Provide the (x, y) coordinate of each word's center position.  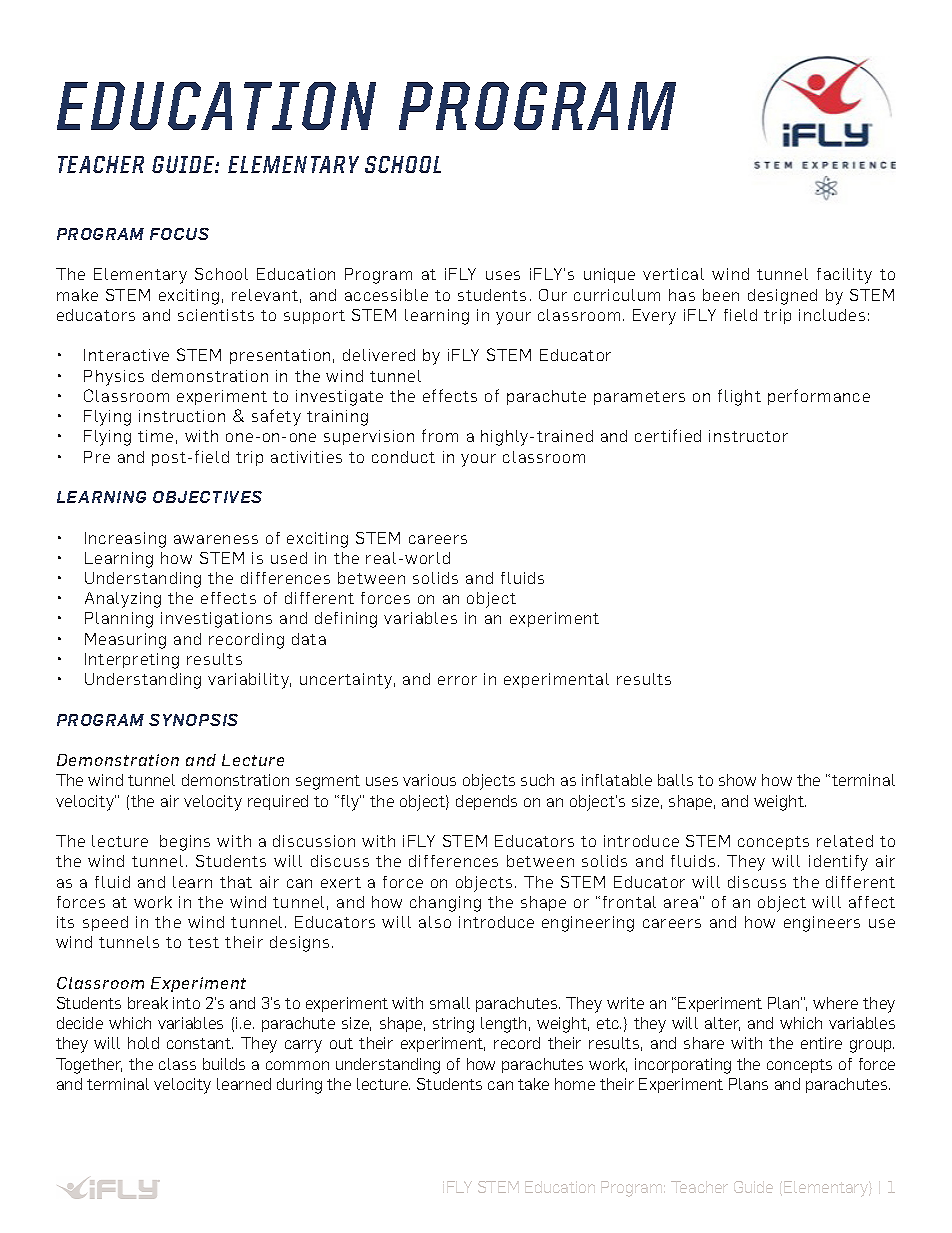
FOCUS (179, 234)
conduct (403, 457)
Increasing (125, 540)
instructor (748, 436)
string (453, 1025)
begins (185, 843)
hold (143, 1043)
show (737, 780)
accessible (386, 295)
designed (782, 297)
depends (486, 802)
